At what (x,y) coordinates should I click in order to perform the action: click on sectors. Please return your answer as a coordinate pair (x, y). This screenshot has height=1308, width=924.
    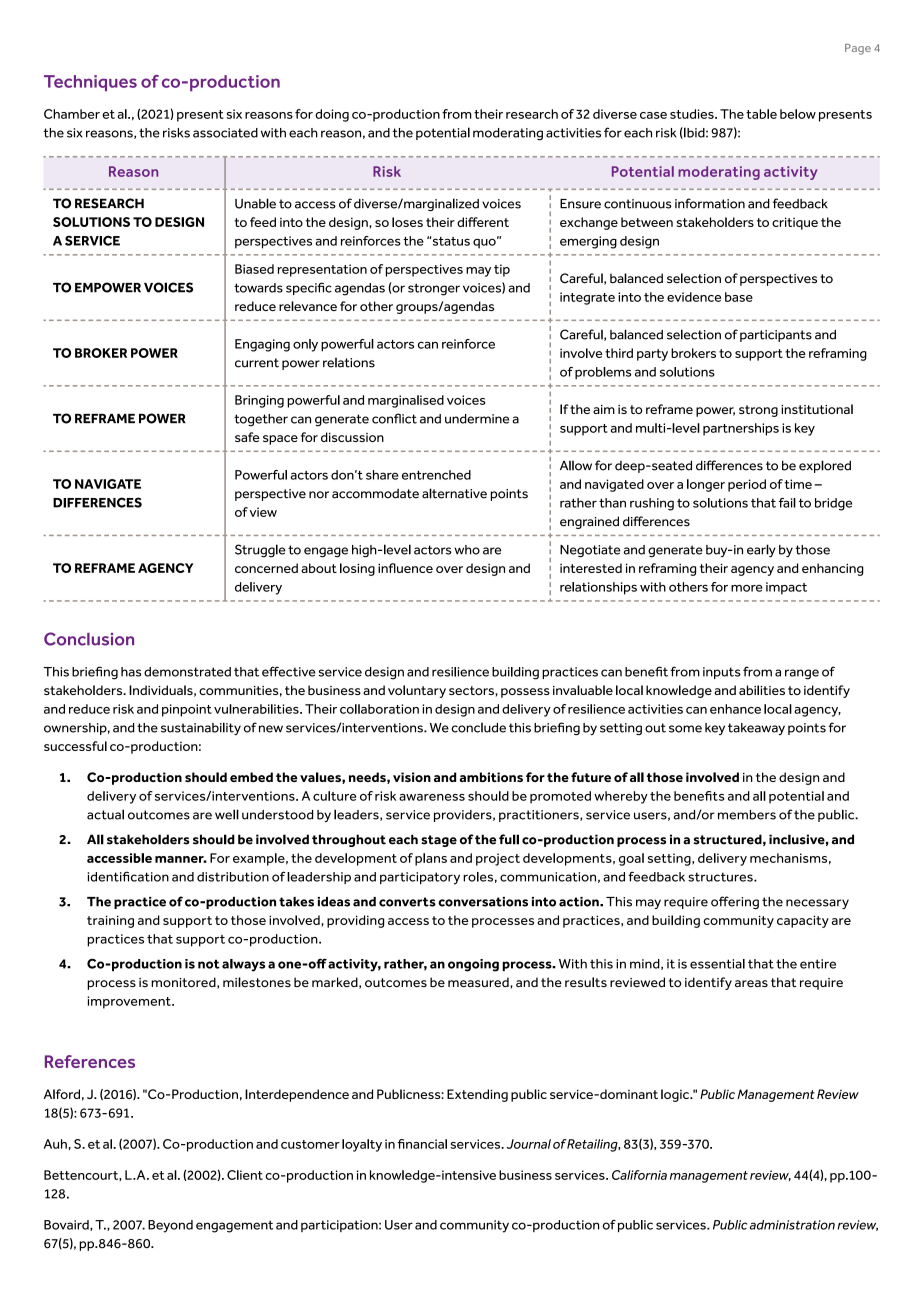
    Looking at the image, I should click on (472, 690).
